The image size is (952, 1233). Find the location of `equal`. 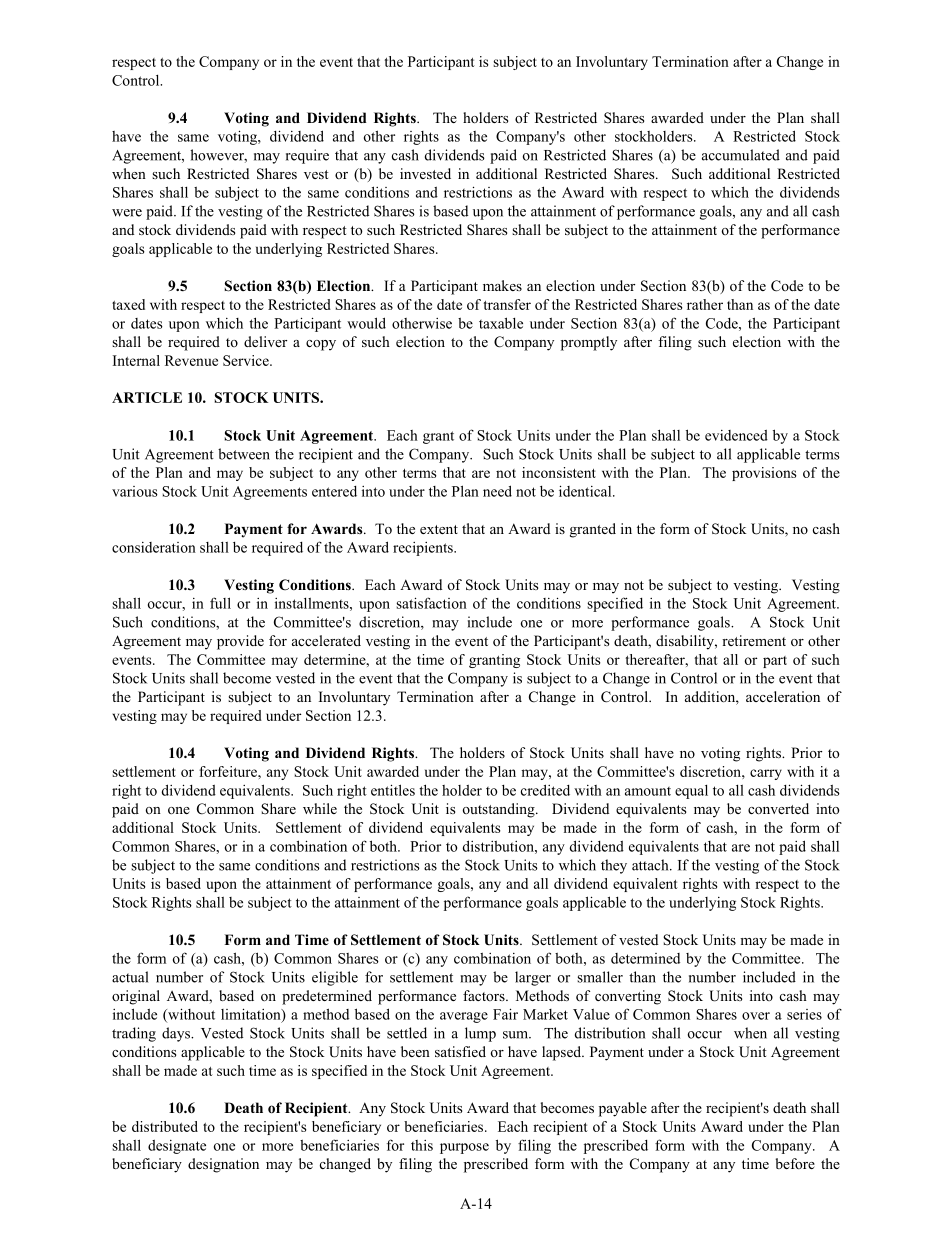

equal is located at coordinates (691, 792).
